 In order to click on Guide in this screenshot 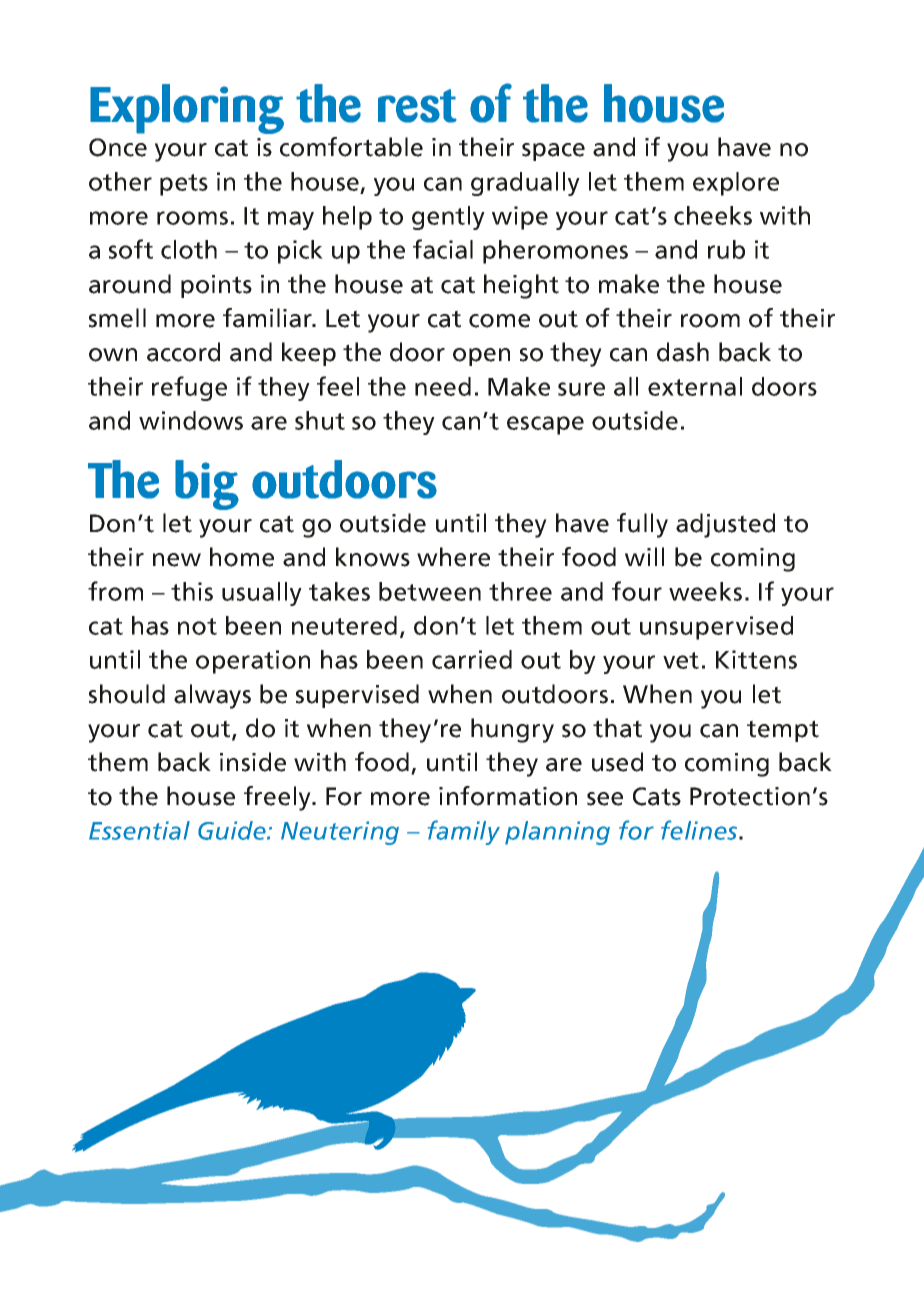, I will do `click(233, 830)`.
